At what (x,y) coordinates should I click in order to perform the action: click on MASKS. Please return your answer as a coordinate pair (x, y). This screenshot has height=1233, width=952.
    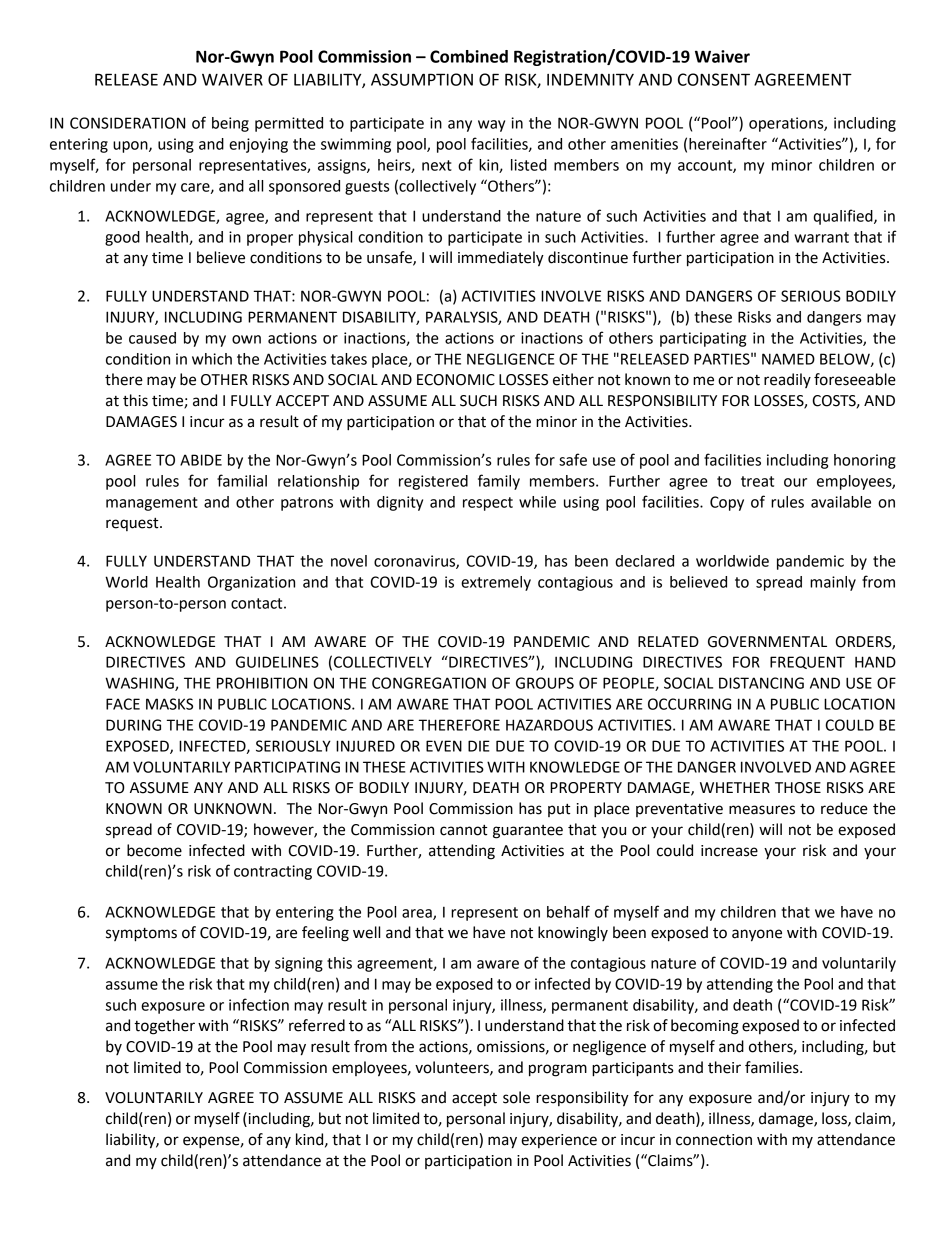
    Looking at the image, I should click on (169, 704).
